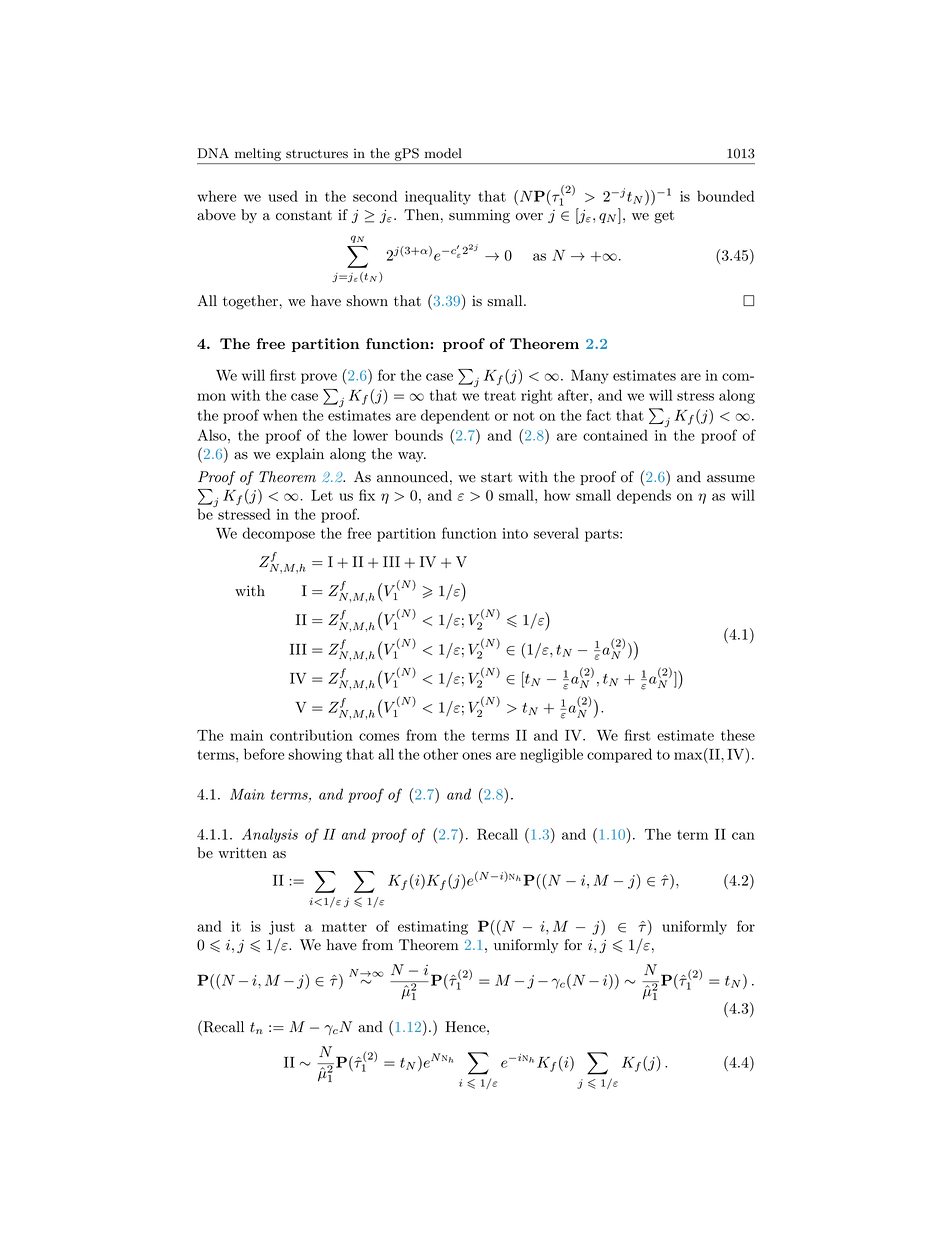 The height and width of the image is (1233, 952). What do you see at coordinates (615, 435) in the image?
I see `contained` at bounding box center [615, 435].
